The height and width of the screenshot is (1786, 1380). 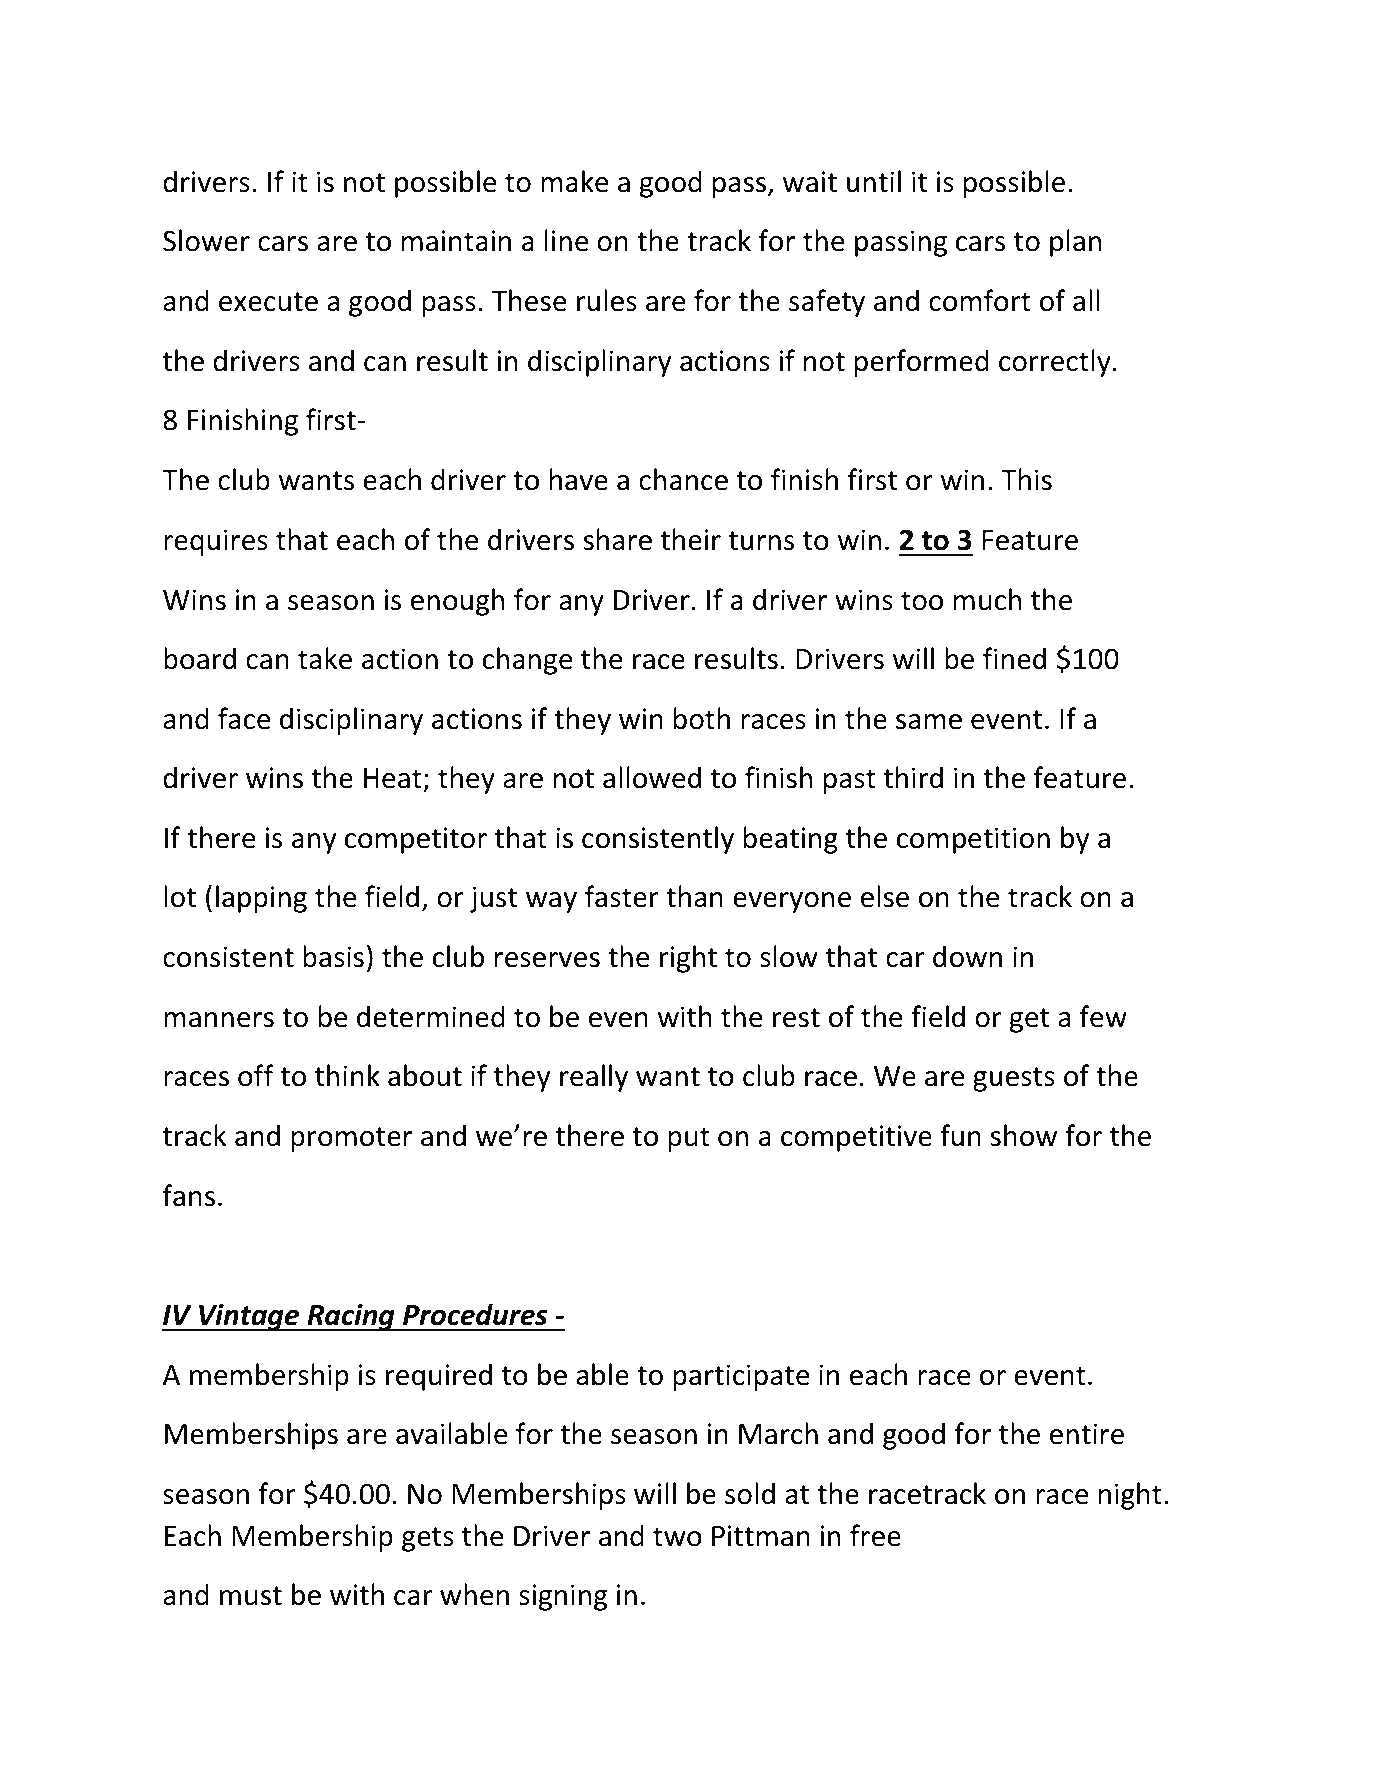 I want to click on line, so click(x=567, y=240).
